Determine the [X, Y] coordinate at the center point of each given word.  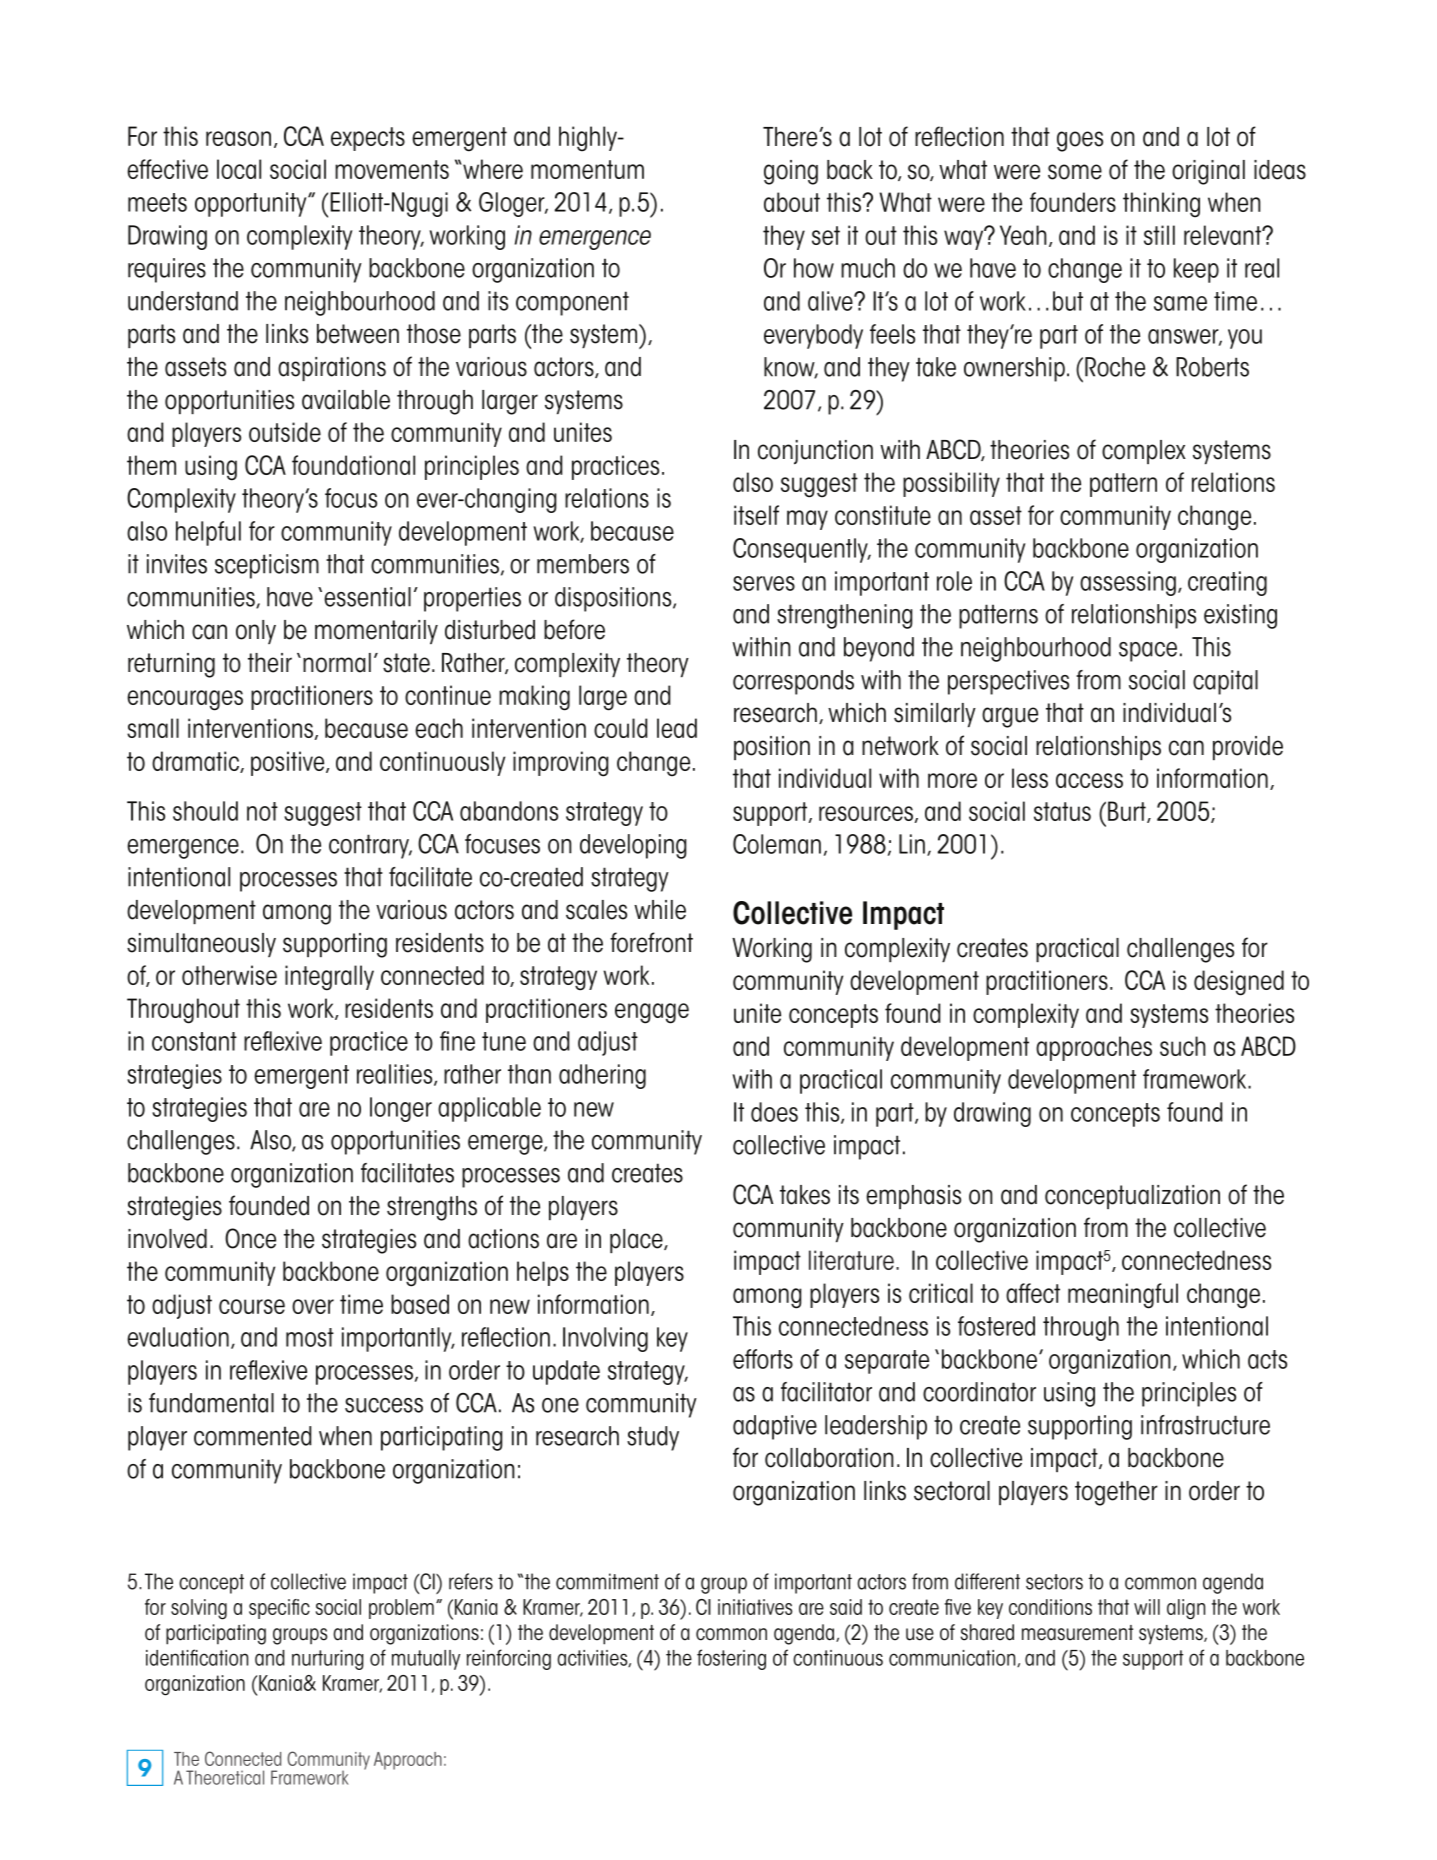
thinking [1161, 205]
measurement [1077, 1633]
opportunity [252, 204]
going [791, 172]
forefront [651, 942]
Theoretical [225, 1777]
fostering [731, 1659]
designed [1239, 983]
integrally [329, 978]
